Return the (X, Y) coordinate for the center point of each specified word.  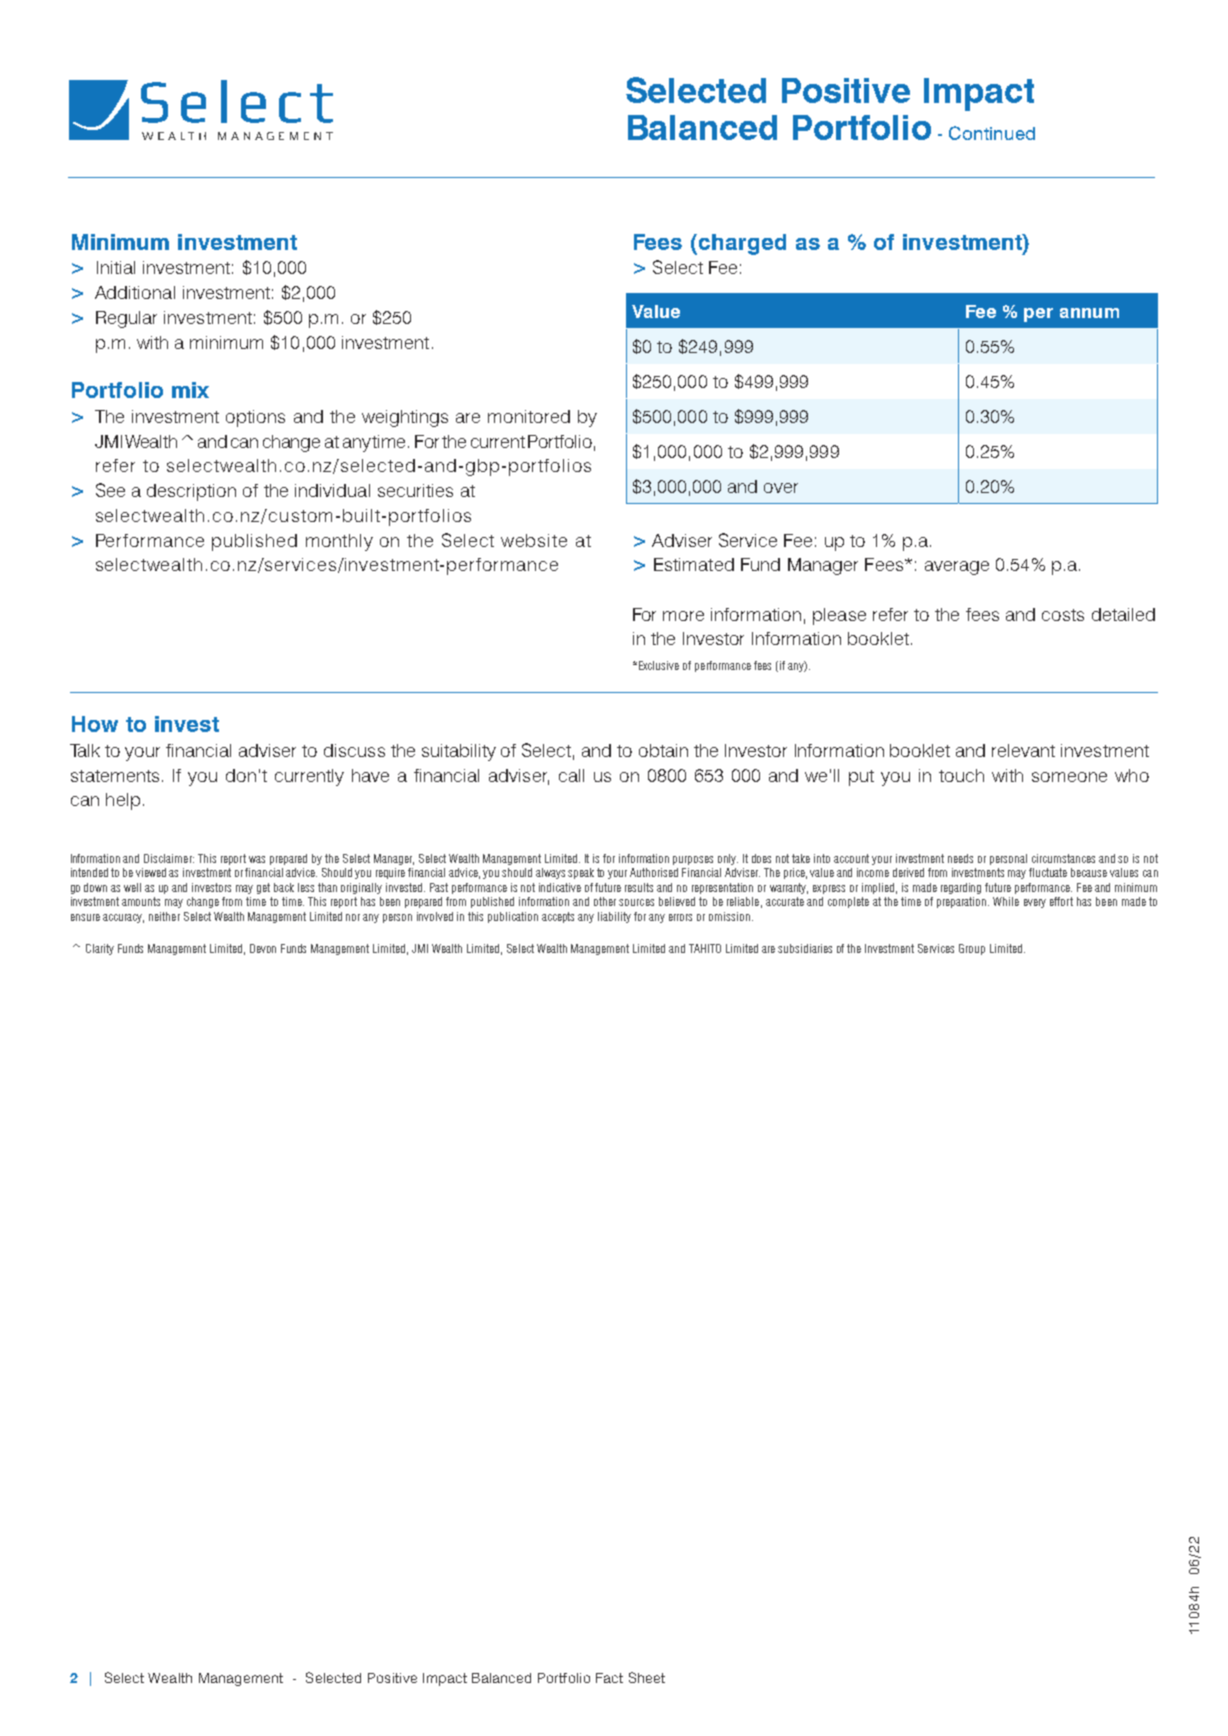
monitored (529, 416)
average (957, 568)
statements (115, 776)
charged (742, 244)
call (571, 775)
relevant (1023, 750)
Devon (263, 948)
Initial (116, 267)
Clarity (100, 949)
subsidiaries (805, 948)
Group (972, 949)
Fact (609, 1678)
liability (614, 917)
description (191, 492)
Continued (992, 133)
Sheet (647, 1677)
